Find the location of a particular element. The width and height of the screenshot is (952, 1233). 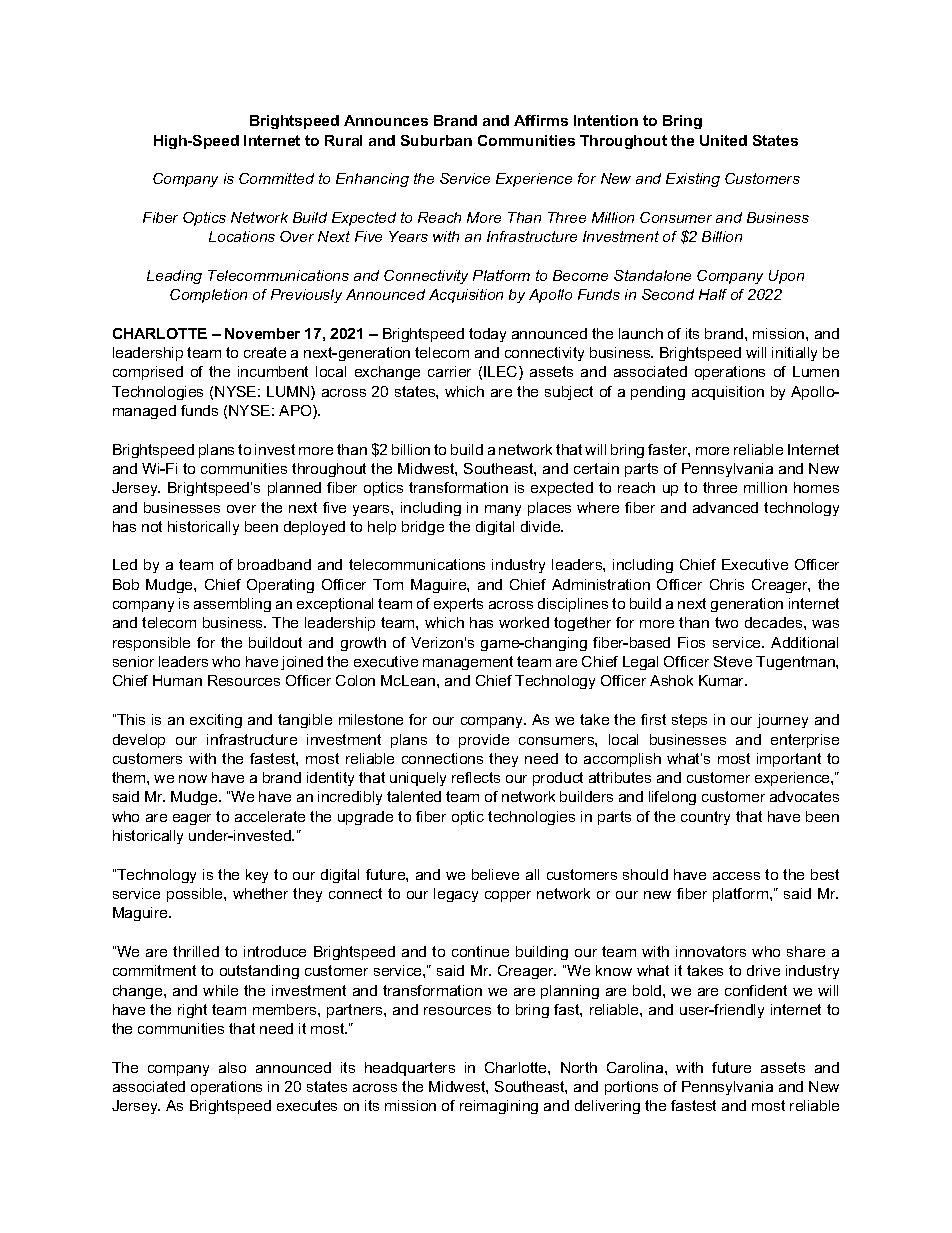

also is located at coordinates (232, 1067).
